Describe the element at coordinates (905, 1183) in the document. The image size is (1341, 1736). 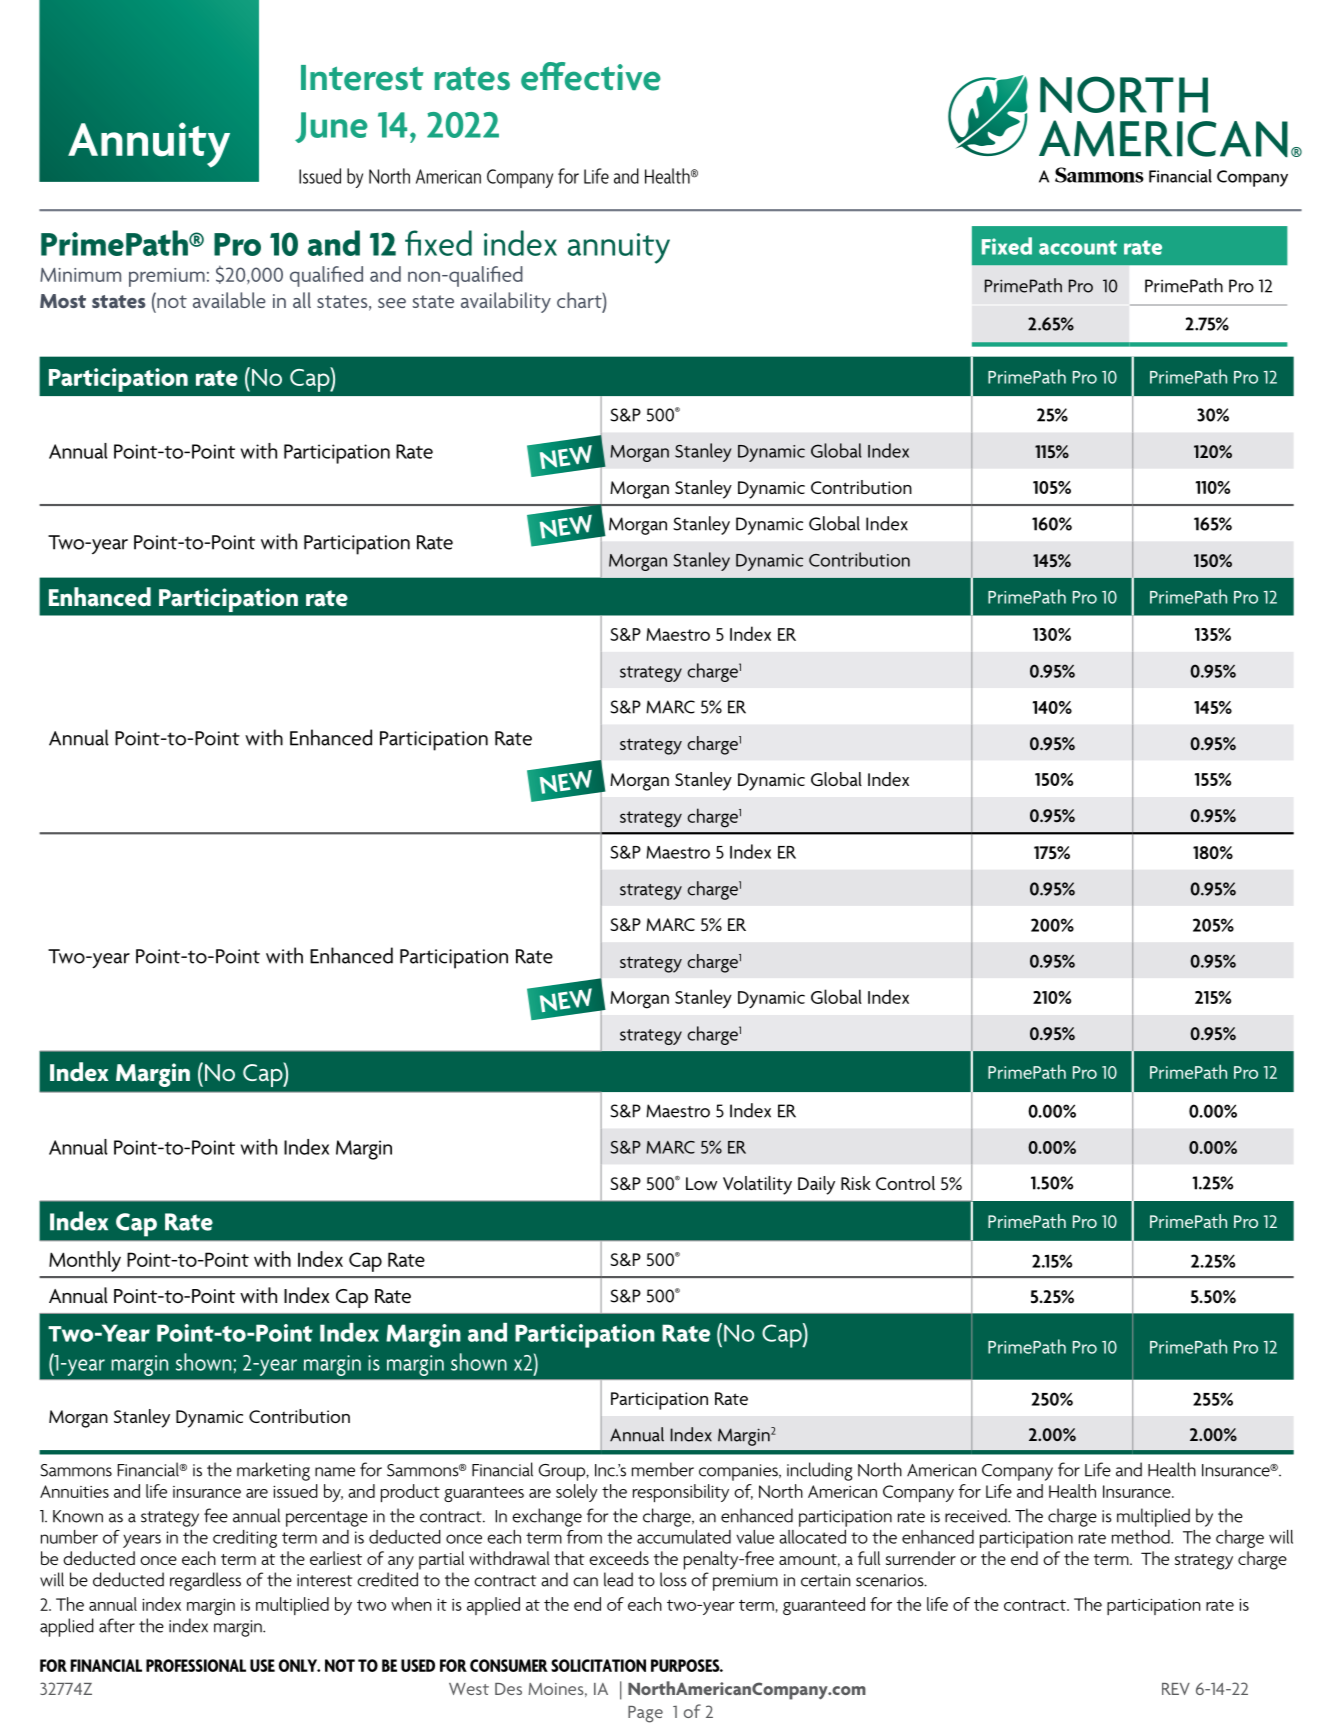
I see `Control` at that location.
